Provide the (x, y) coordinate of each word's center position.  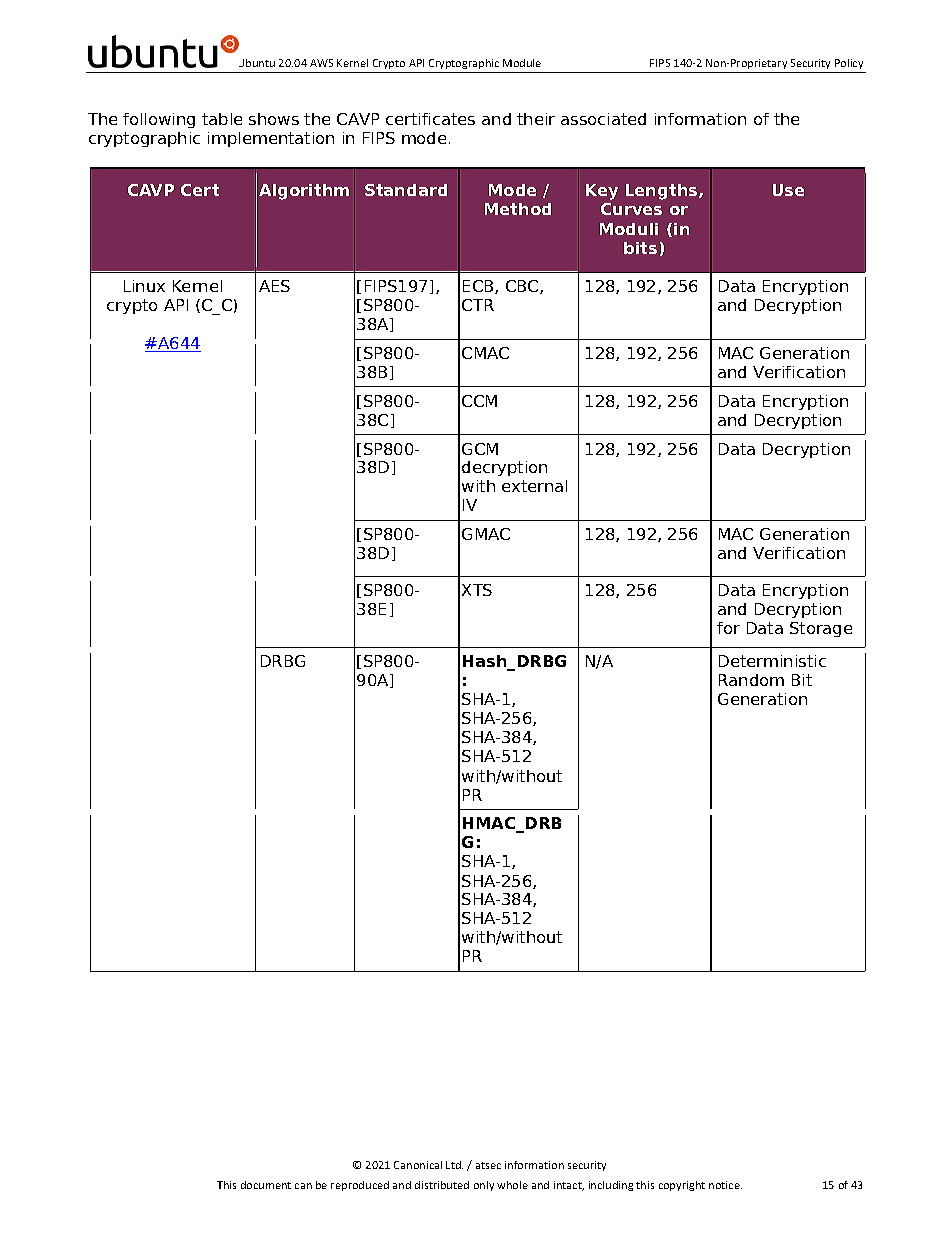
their (536, 119)
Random (751, 680)
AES (274, 286)
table (222, 119)
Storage (821, 629)
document (266, 1185)
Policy (849, 64)
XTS (477, 590)
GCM (480, 449)
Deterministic (772, 661)
